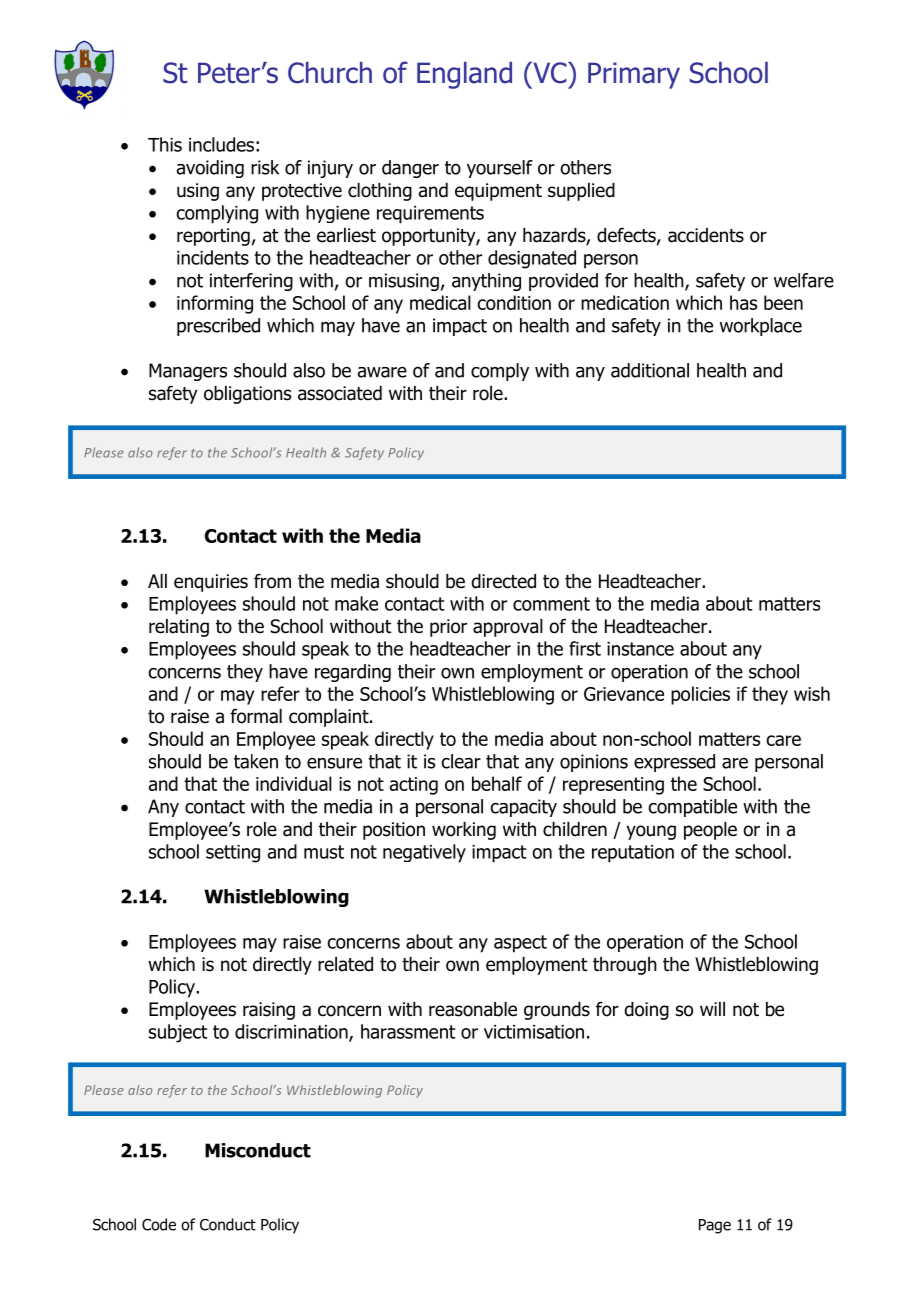 This image has height=1308, width=924. Describe the element at coordinates (221, 144) in the image. I see `includes` at that location.
